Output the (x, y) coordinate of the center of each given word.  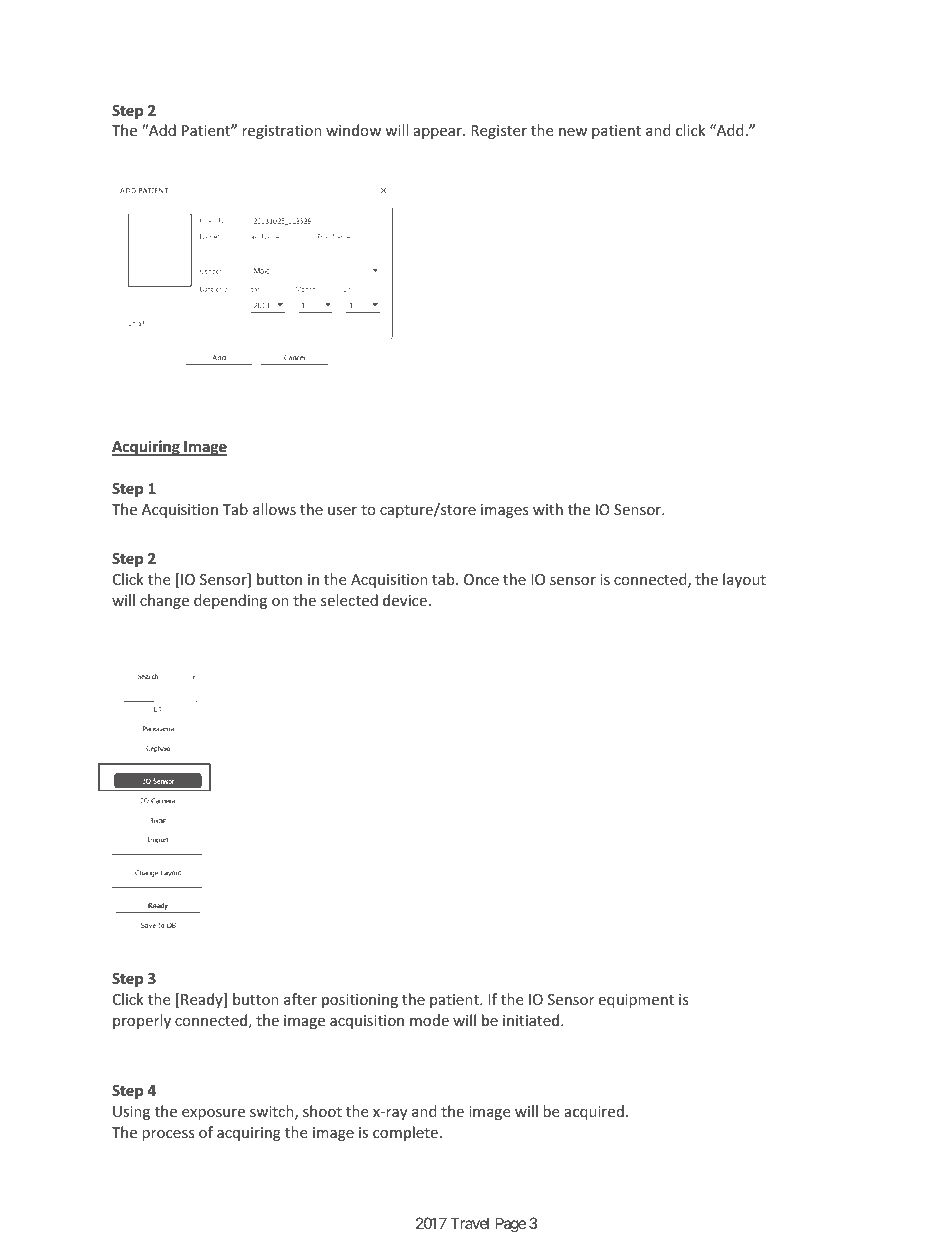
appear (439, 133)
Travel (469, 1223)
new (573, 132)
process (168, 1135)
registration (282, 132)
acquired (594, 1112)
